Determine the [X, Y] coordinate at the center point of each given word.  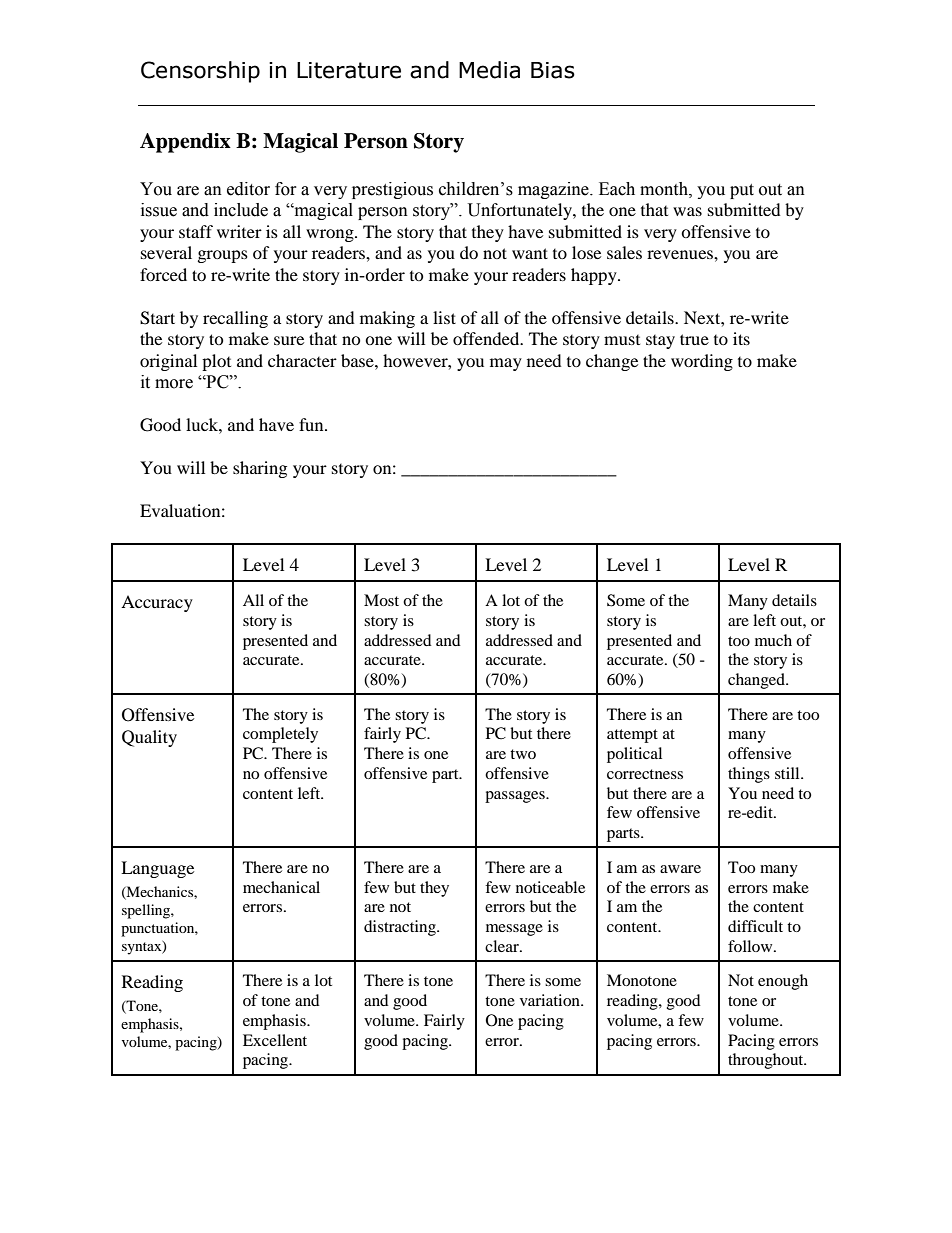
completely [280, 735]
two [523, 754]
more [174, 384]
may [506, 364]
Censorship [200, 72]
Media [489, 70]
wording [702, 362]
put [742, 191]
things [749, 775]
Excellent [275, 1040]
